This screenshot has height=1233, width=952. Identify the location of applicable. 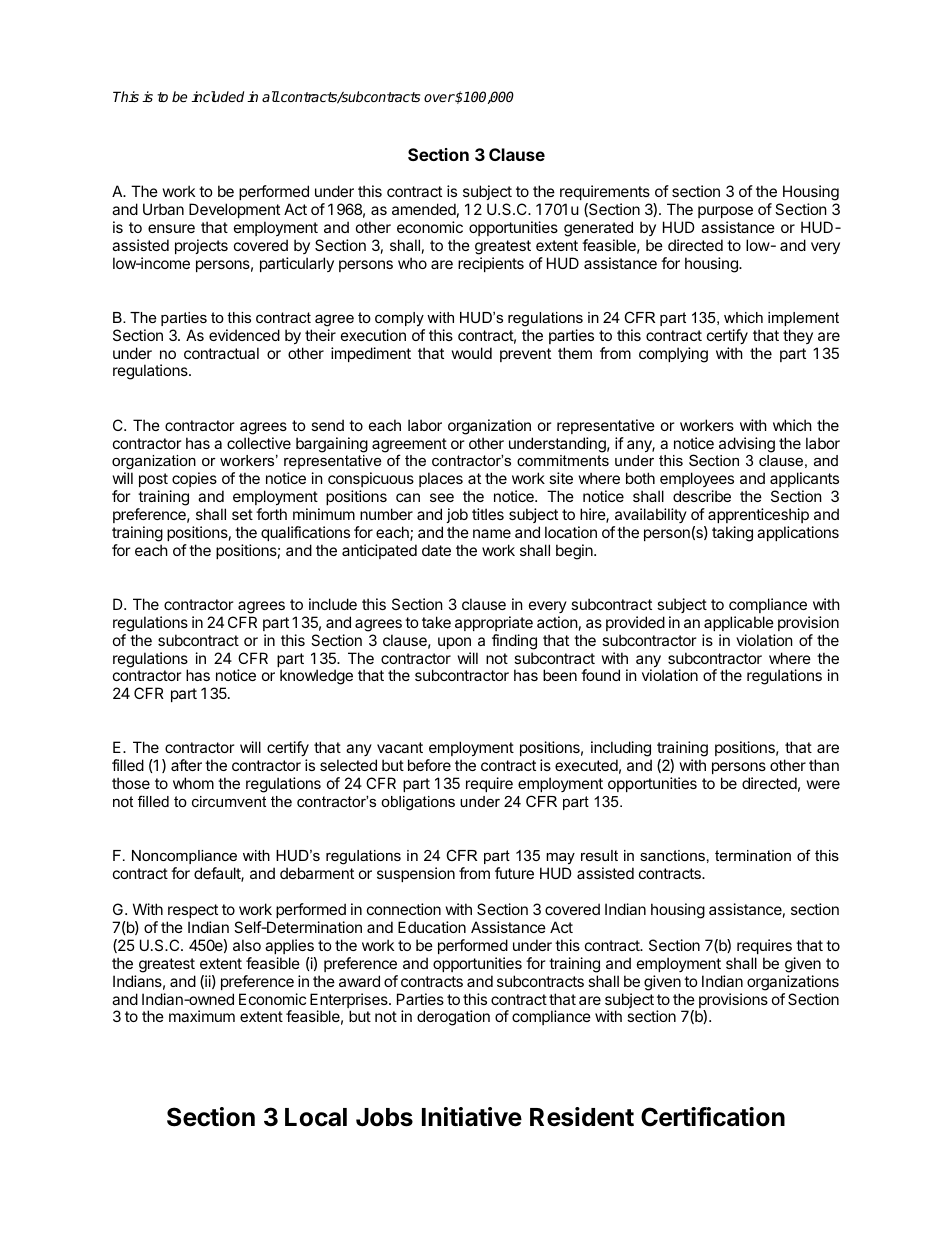
(739, 623).
